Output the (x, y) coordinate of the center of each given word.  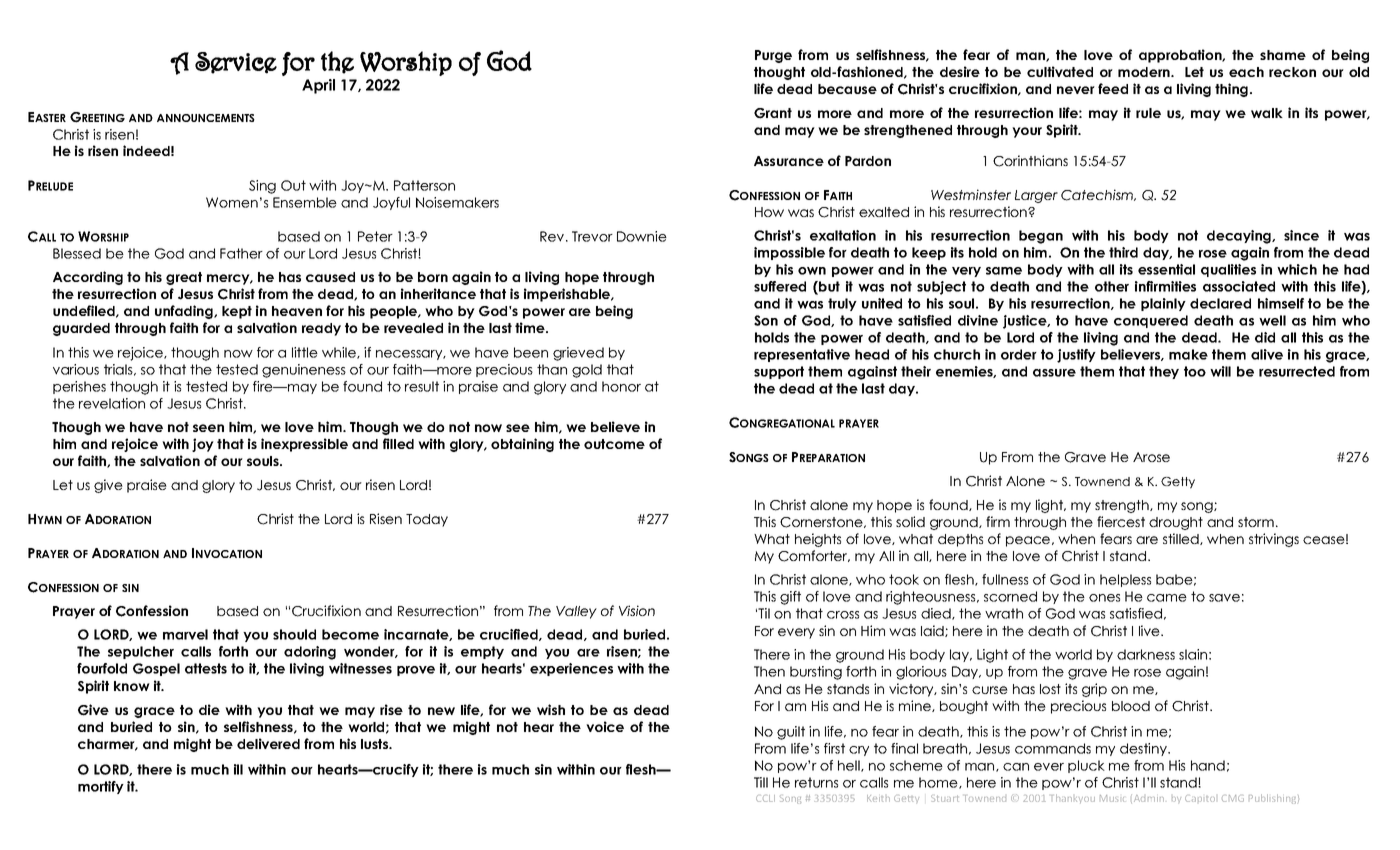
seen (208, 428)
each (1246, 72)
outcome (614, 444)
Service (236, 63)
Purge (773, 56)
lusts (376, 744)
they (1164, 372)
